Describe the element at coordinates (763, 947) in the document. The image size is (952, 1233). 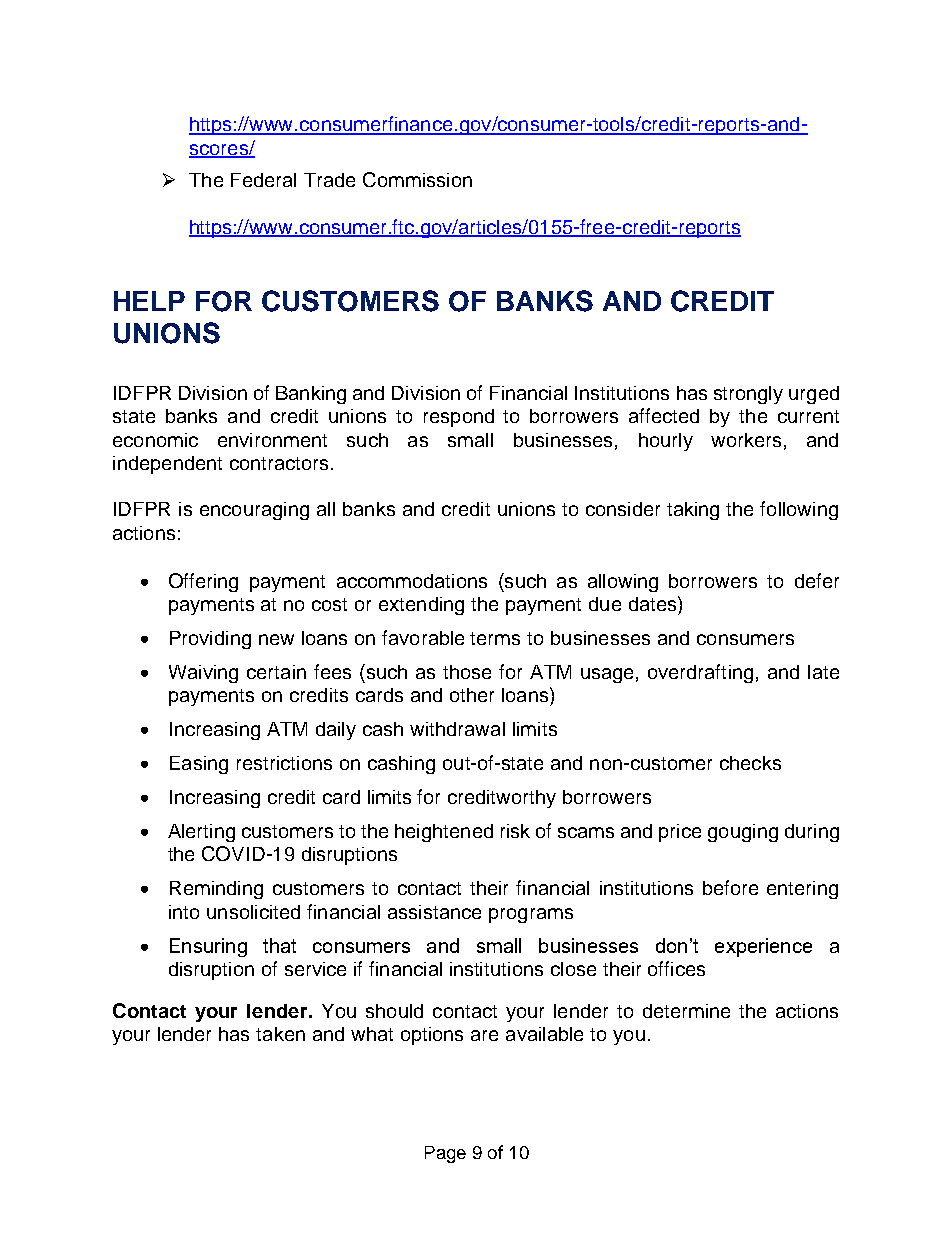
I see `experience` at that location.
